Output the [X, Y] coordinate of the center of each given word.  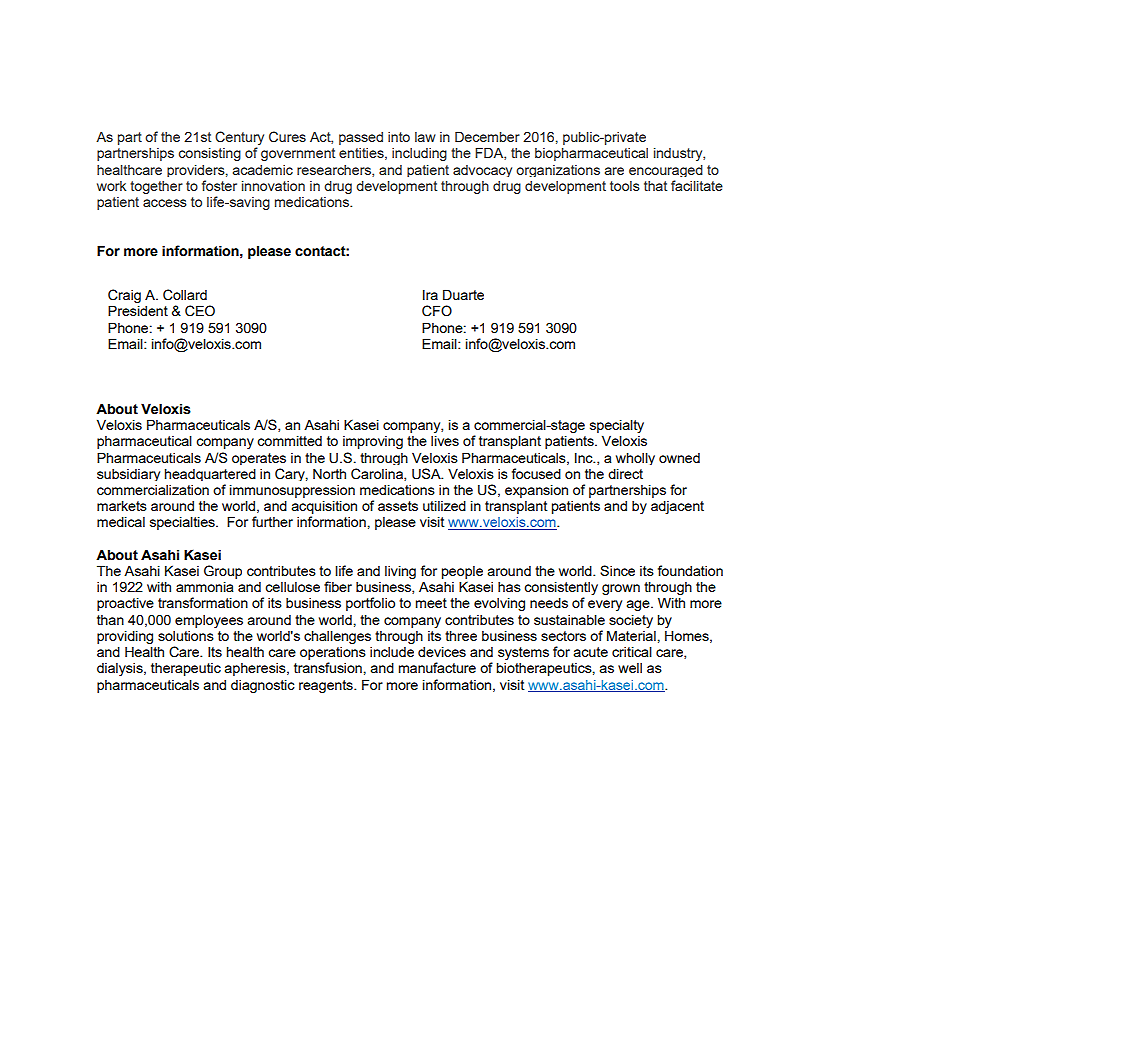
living [400, 572]
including [419, 154]
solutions [186, 636]
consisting [210, 154]
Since [617, 570]
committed [289, 440]
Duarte [463, 294]
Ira [430, 294]
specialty [617, 427]
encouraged [666, 171]
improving [373, 442]
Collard [185, 295]
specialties [183, 523]
